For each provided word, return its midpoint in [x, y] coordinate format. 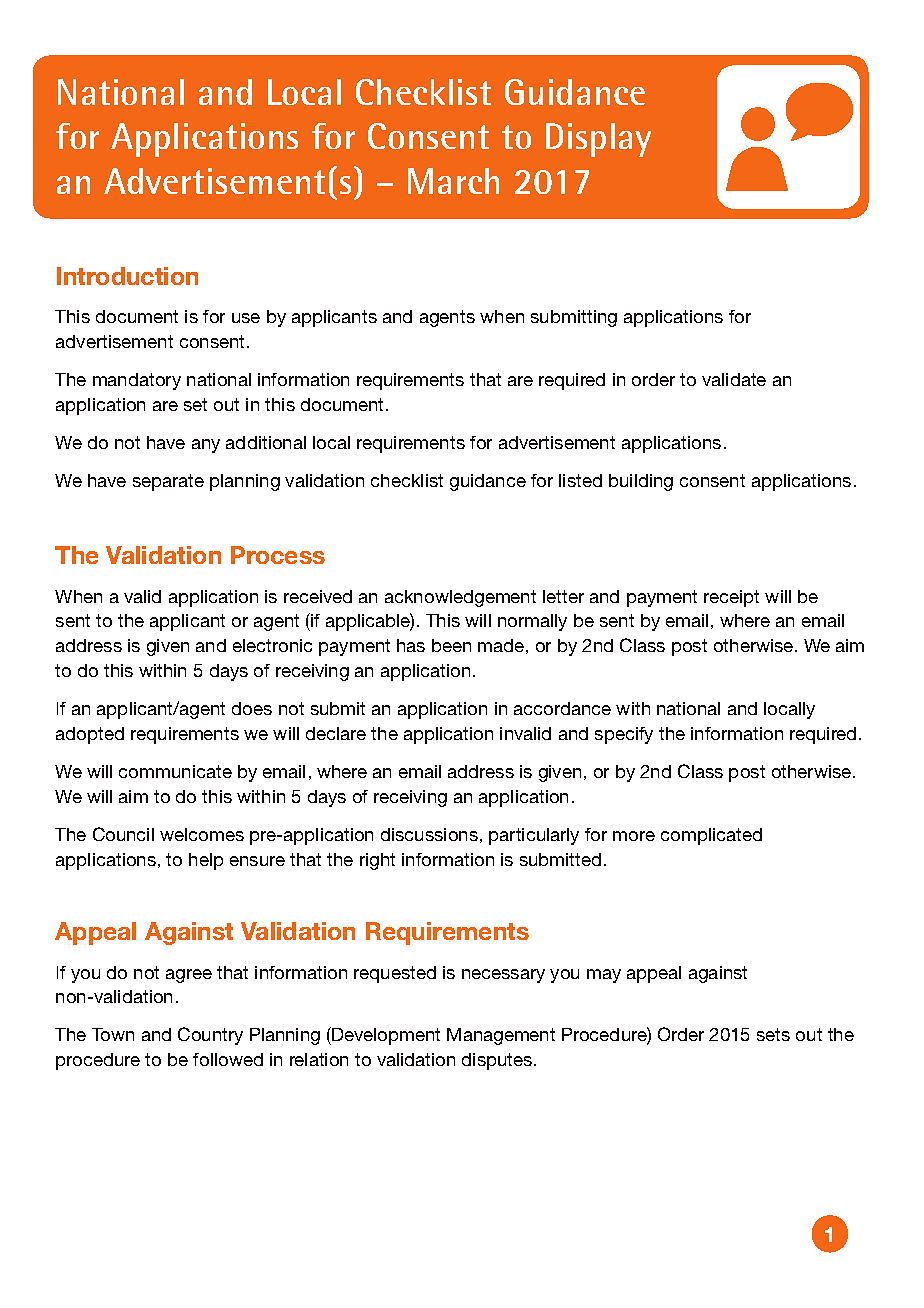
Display [598, 140]
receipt [731, 598]
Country [210, 1036]
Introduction [127, 276]
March [453, 181]
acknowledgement [460, 598]
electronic [272, 645]
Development [385, 1036]
